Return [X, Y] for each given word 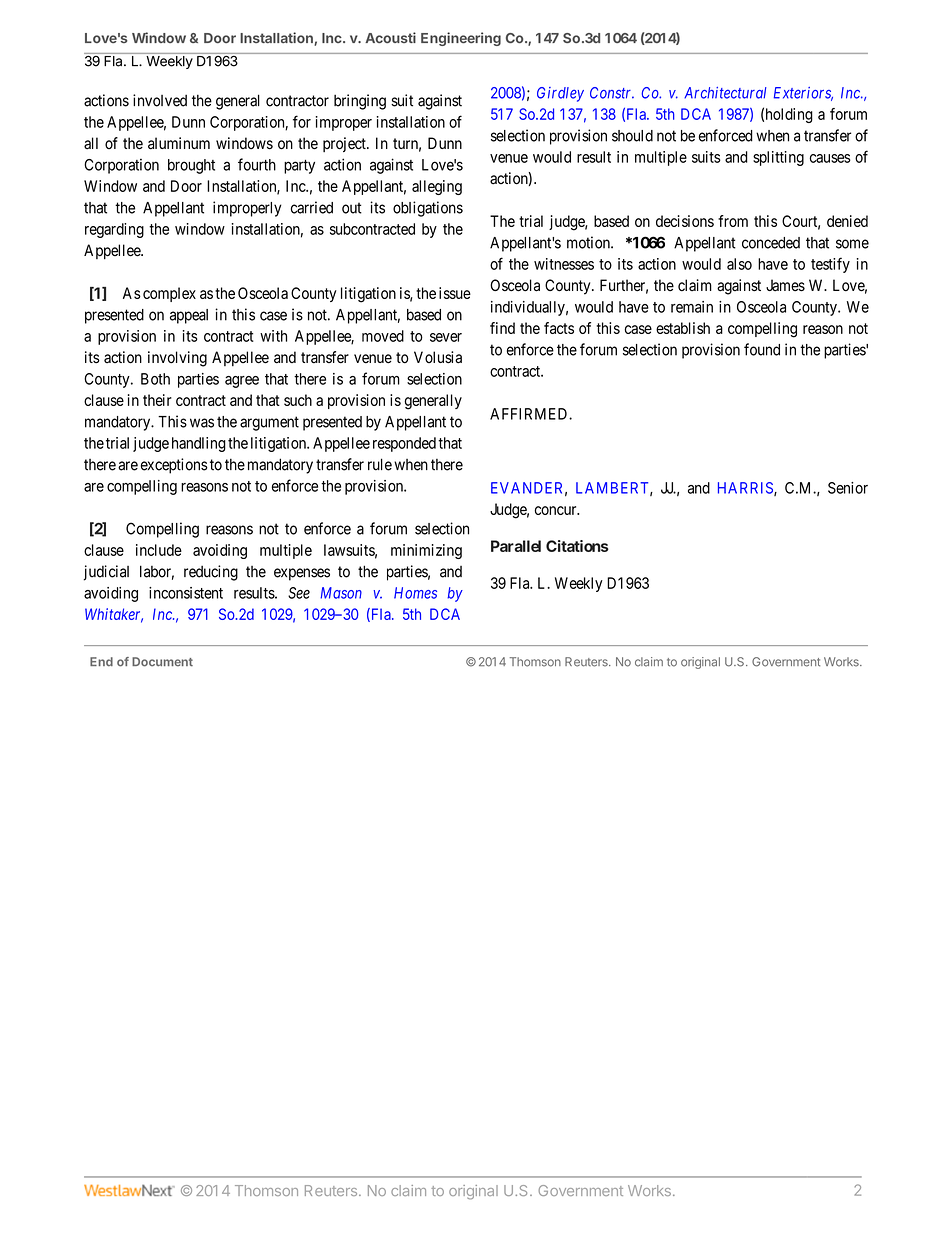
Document [162, 662]
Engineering [461, 39]
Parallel [516, 546]
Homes [415, 593]
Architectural [725, 93]
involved [160, 100]
